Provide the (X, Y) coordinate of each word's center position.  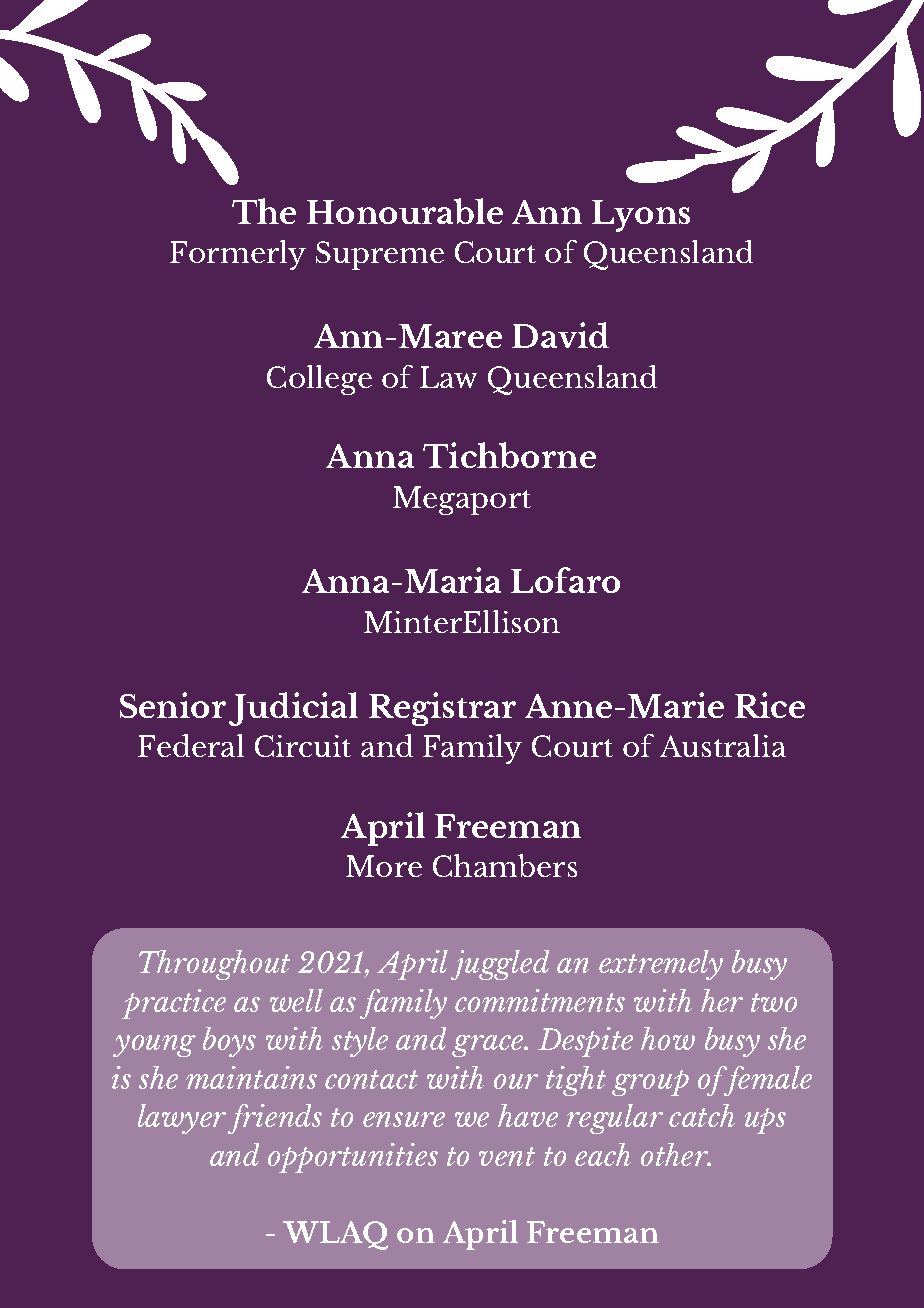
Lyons (641, 216)
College (319, 380)
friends (275, 1119)
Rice (770, 705)
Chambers (505, 865)
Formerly (238, 255)
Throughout (214, 965)
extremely (661, 965)
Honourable (405, 211)
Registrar (442, 709)
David (560, 335)
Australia (723, 745)
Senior (173, 705)
